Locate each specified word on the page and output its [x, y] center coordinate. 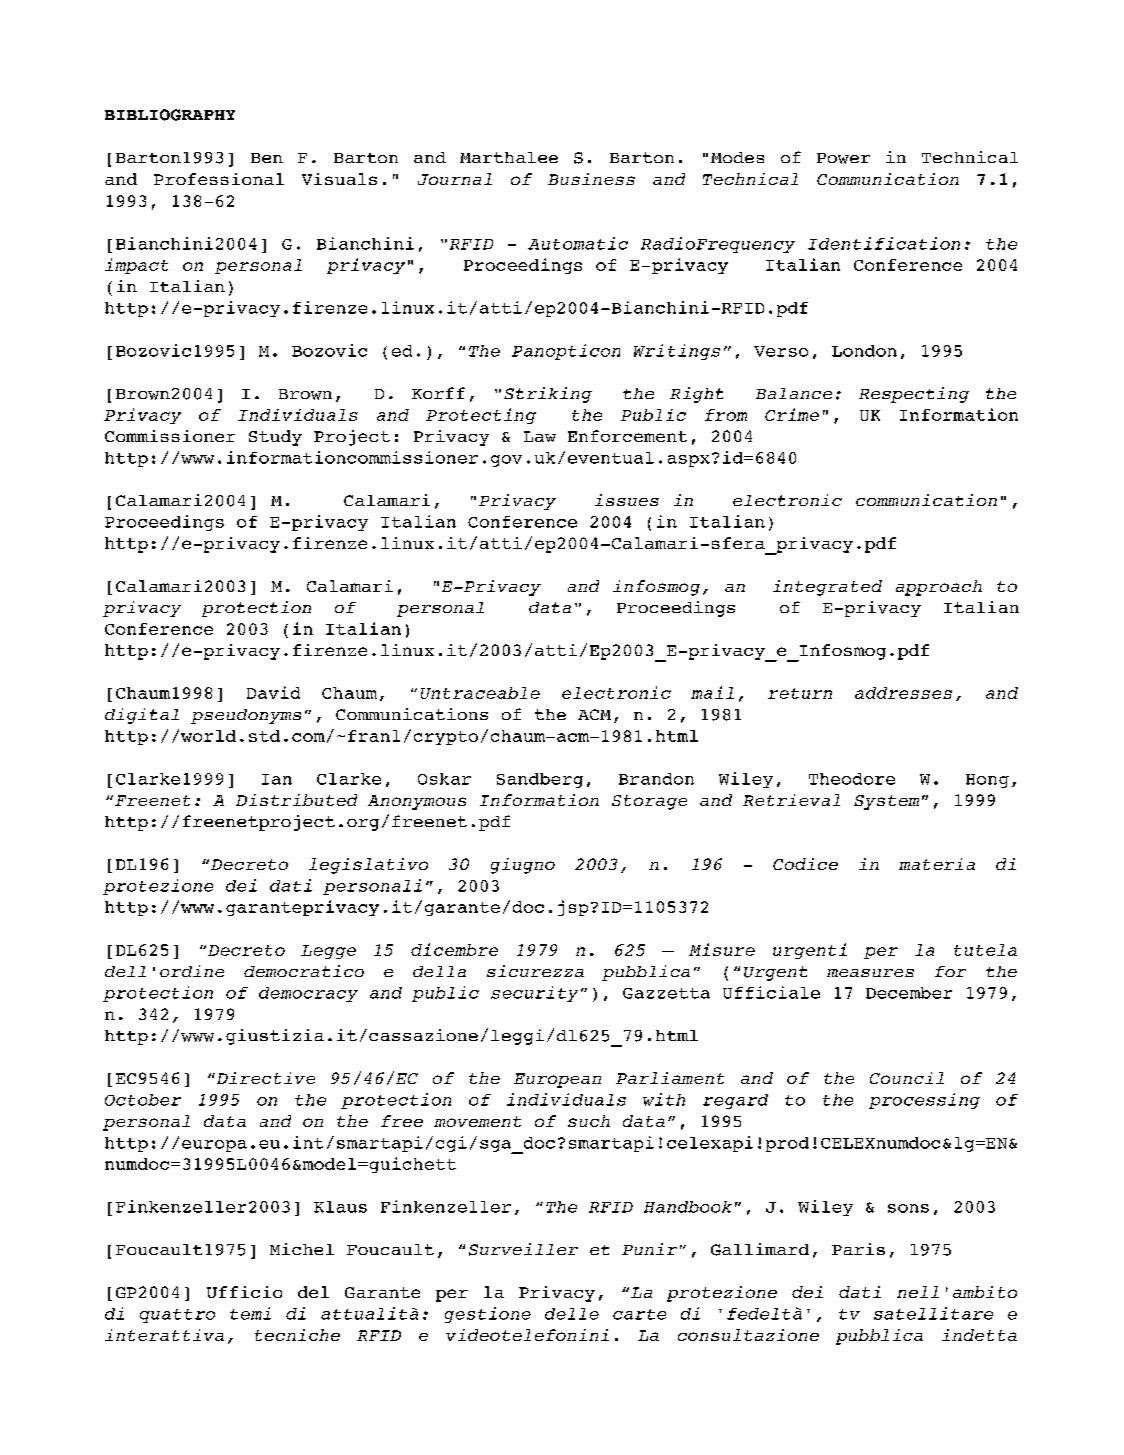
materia [937, 864]
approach [939, 588]
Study [275, 438]
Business [591, 179]
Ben [267, 158]
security [534, 994]
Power [843, 158]
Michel [302, 1249]
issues [627, 500]
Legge [328, 952]
